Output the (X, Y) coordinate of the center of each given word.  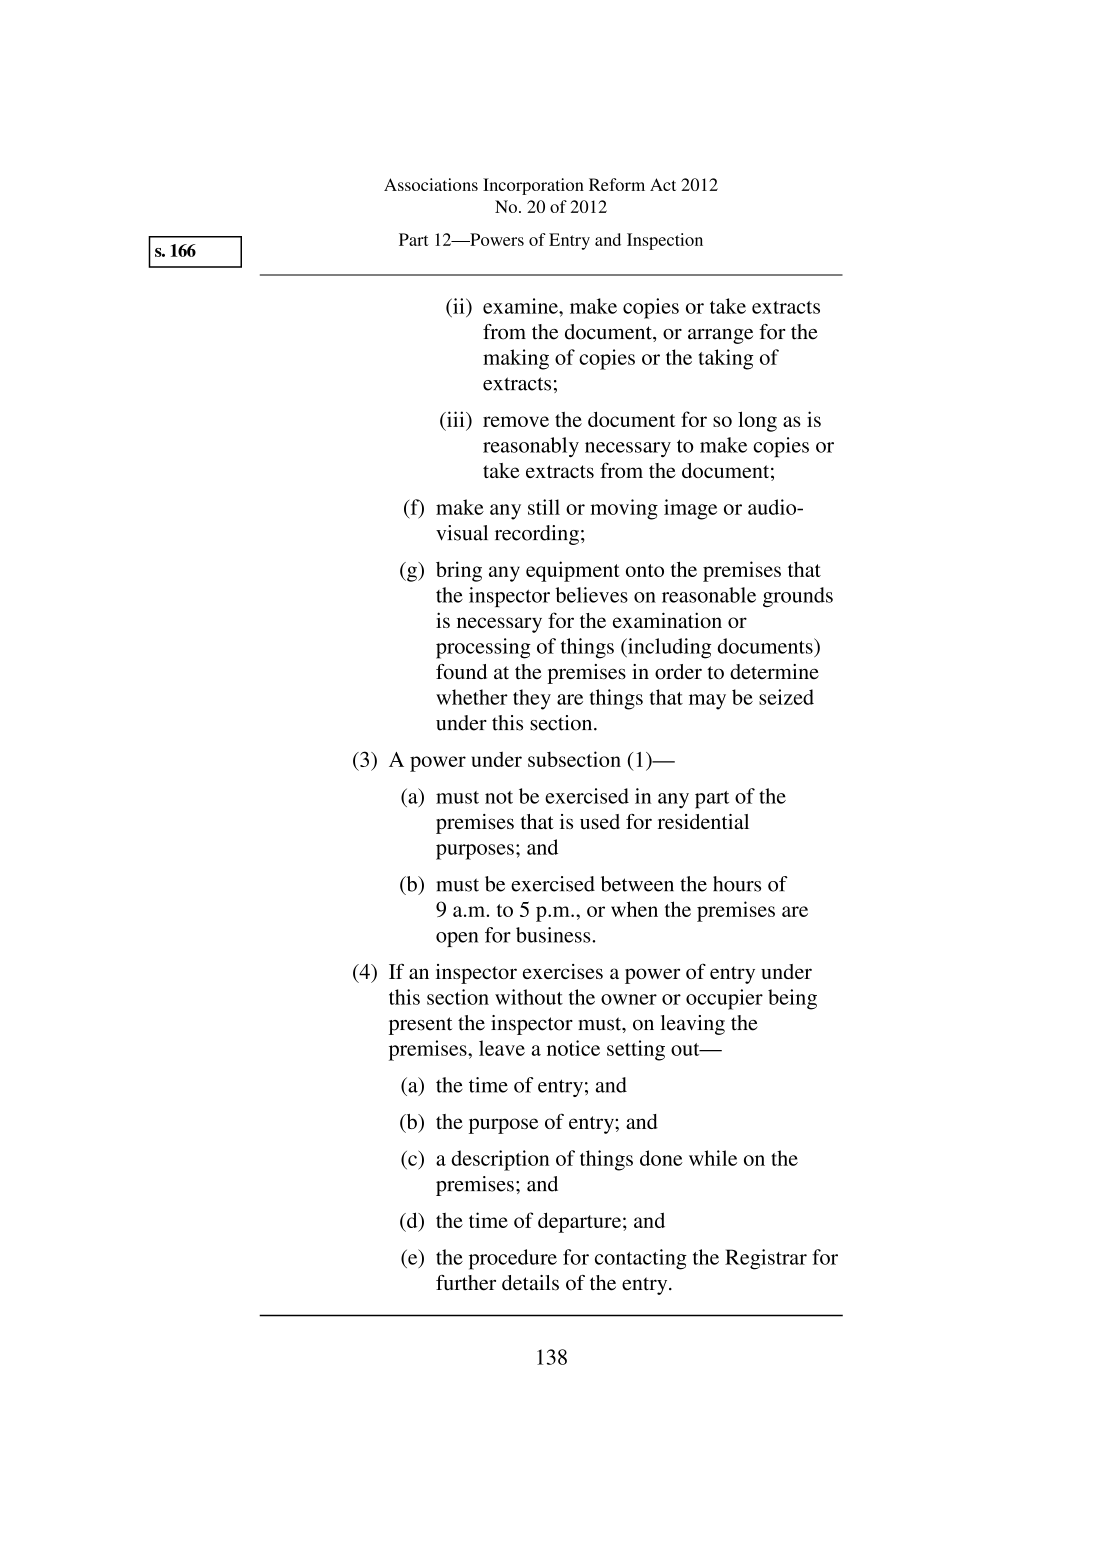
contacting (641, 1259)
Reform (617, 184)
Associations (431, 184)
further (466, 1283)
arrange (720, 336)
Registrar (766, 1259)
